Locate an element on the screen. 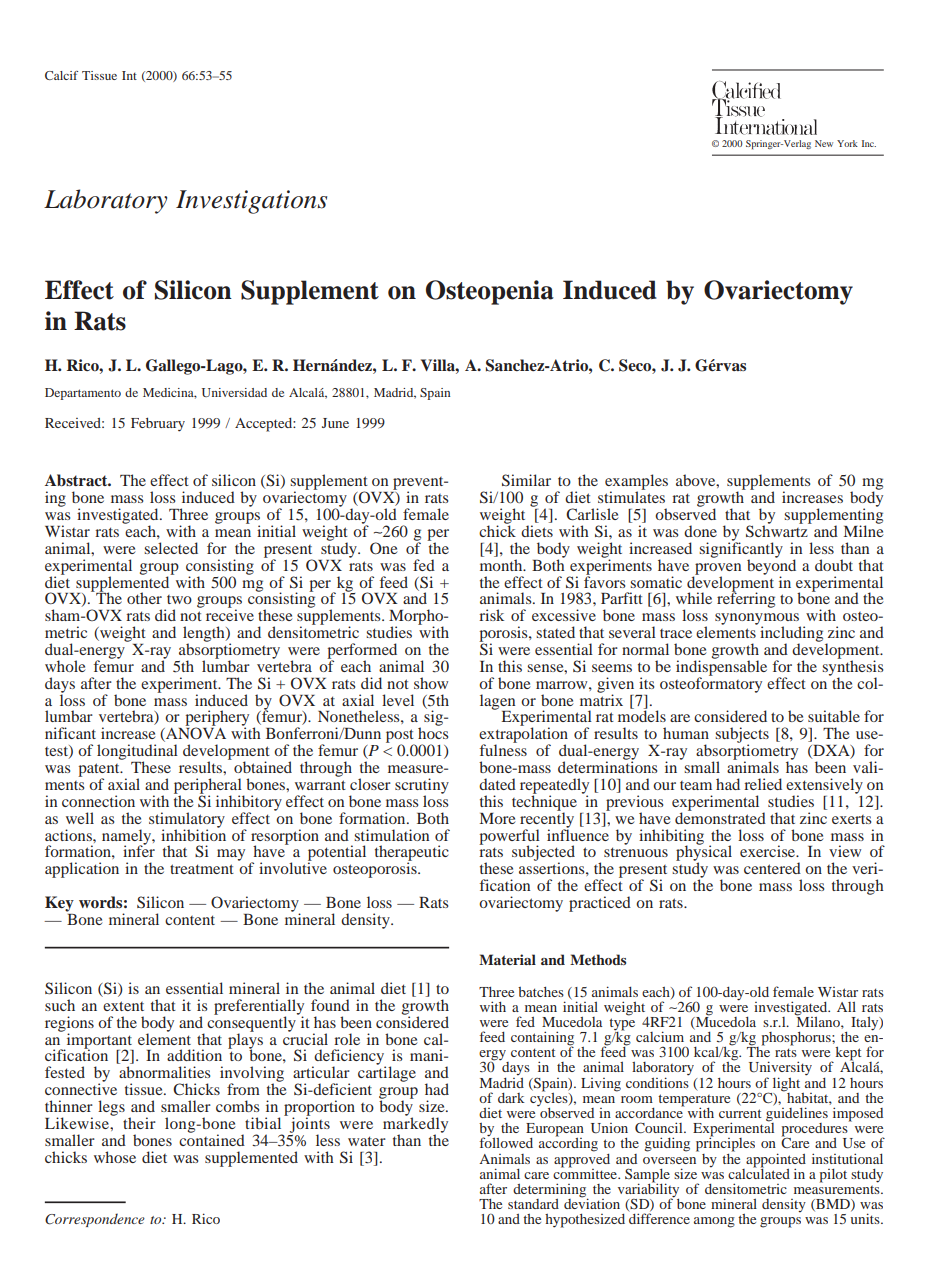 Image resolution: width=932 pixels, height=1288 pixels. calculated is located at coordinates (759, 1172).
